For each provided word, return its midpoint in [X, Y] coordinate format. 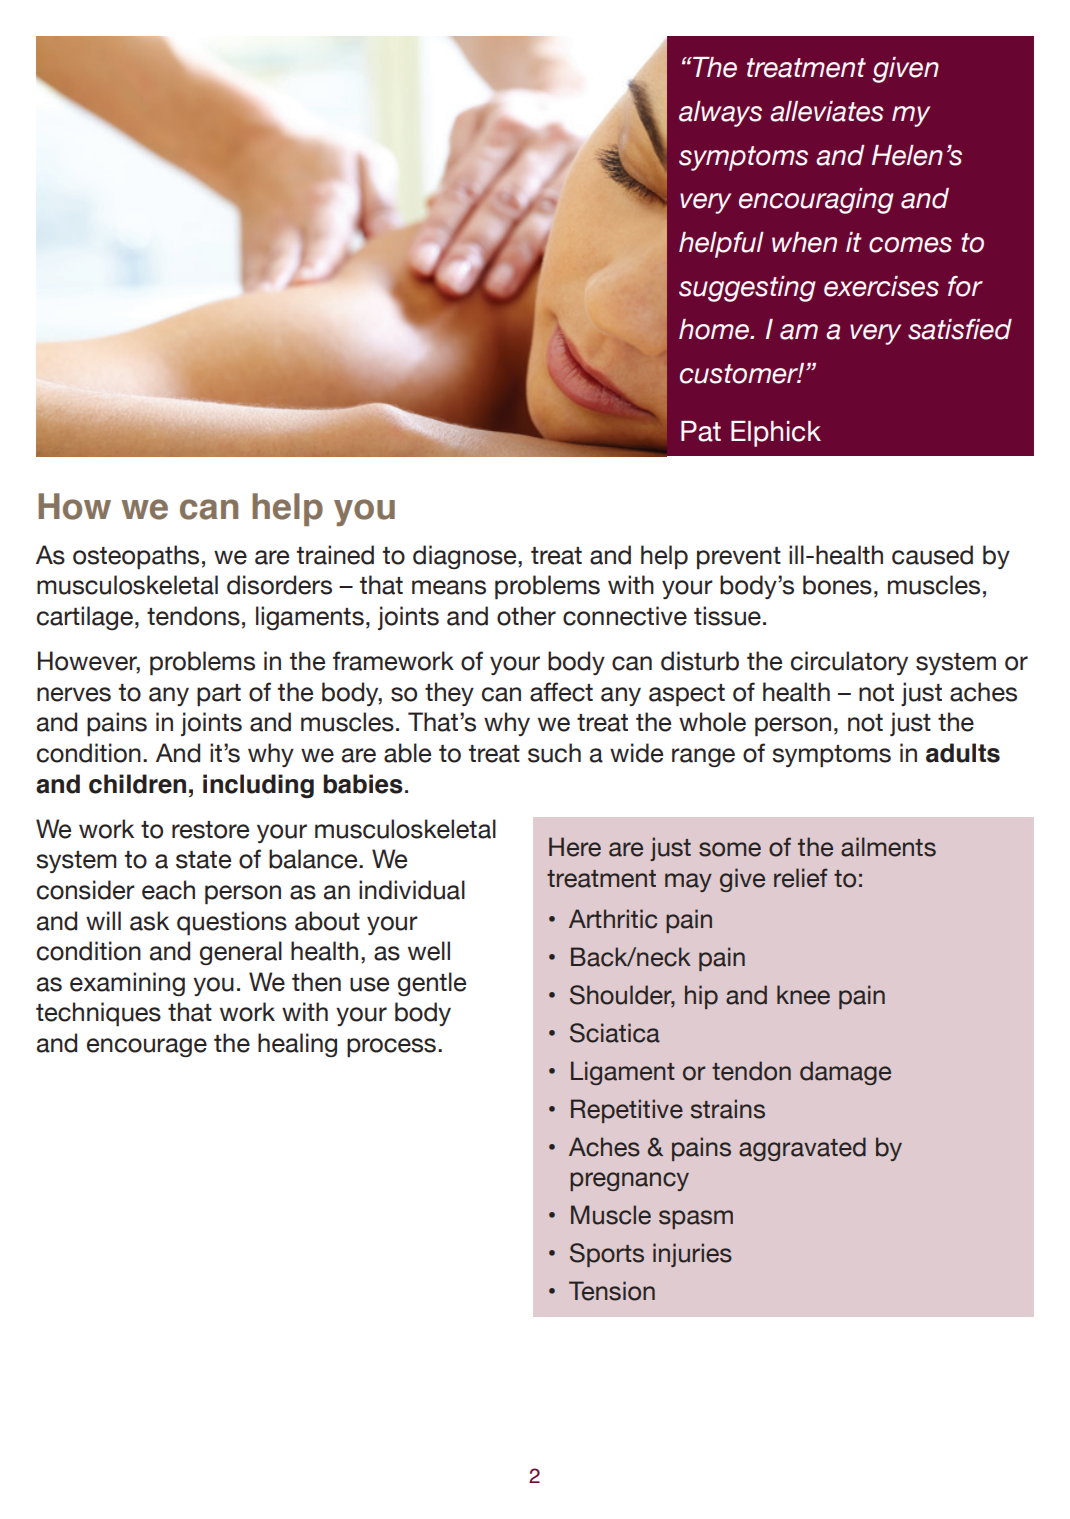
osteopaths [136, 557]
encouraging [816, 201]
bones [837, 585]
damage [845, 1073]
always [720, 114]
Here [575, 847]
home [715, 329]
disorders [279, 585]
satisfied [960, 329]
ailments [888, 847]
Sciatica [615, 1033]
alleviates [827, 111]
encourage [147, 1047]
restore [210, 830]
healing [297, 1045]
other [526, 616]
